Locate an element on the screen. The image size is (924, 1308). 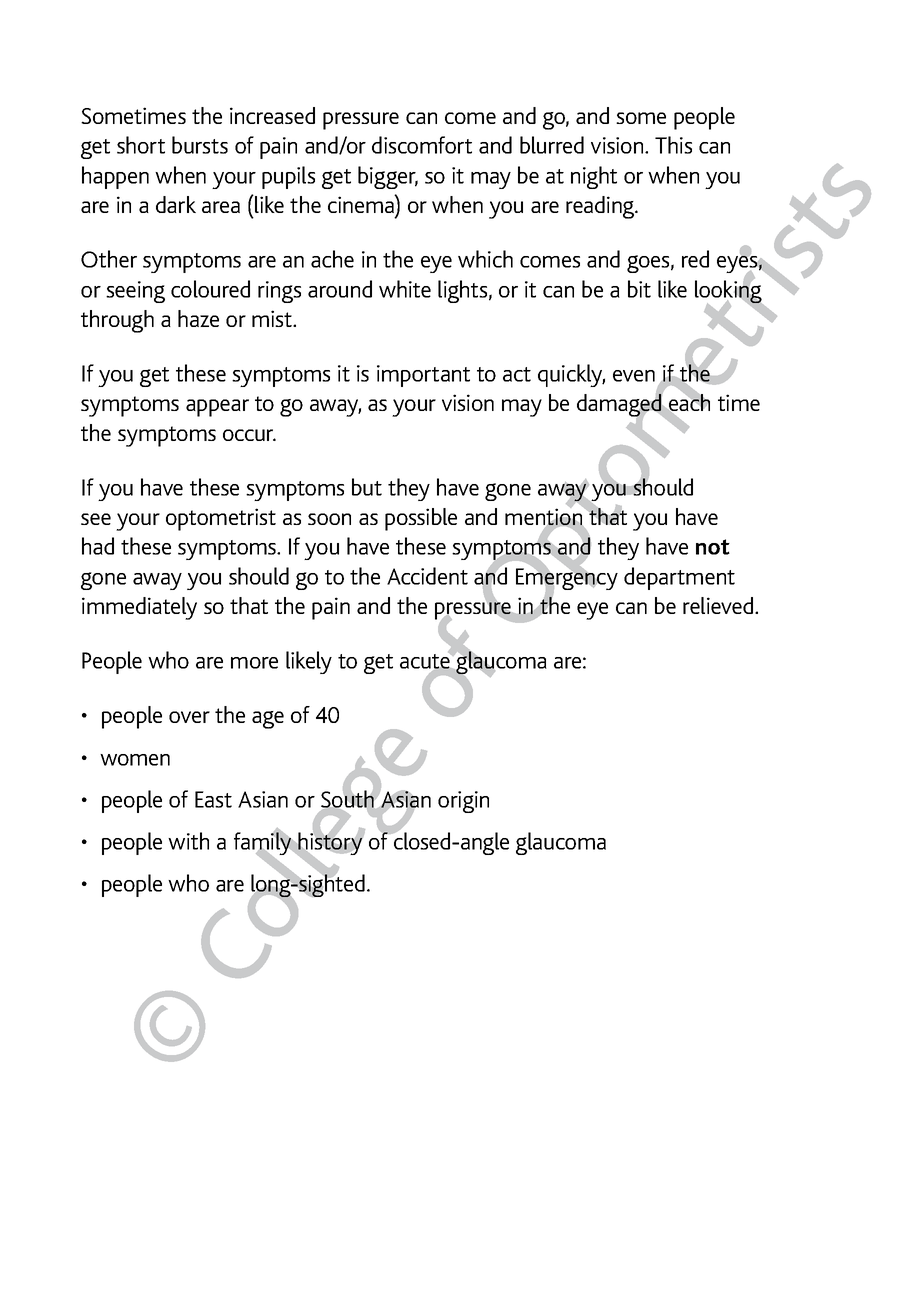
department is located at coordinates (679, 578).
